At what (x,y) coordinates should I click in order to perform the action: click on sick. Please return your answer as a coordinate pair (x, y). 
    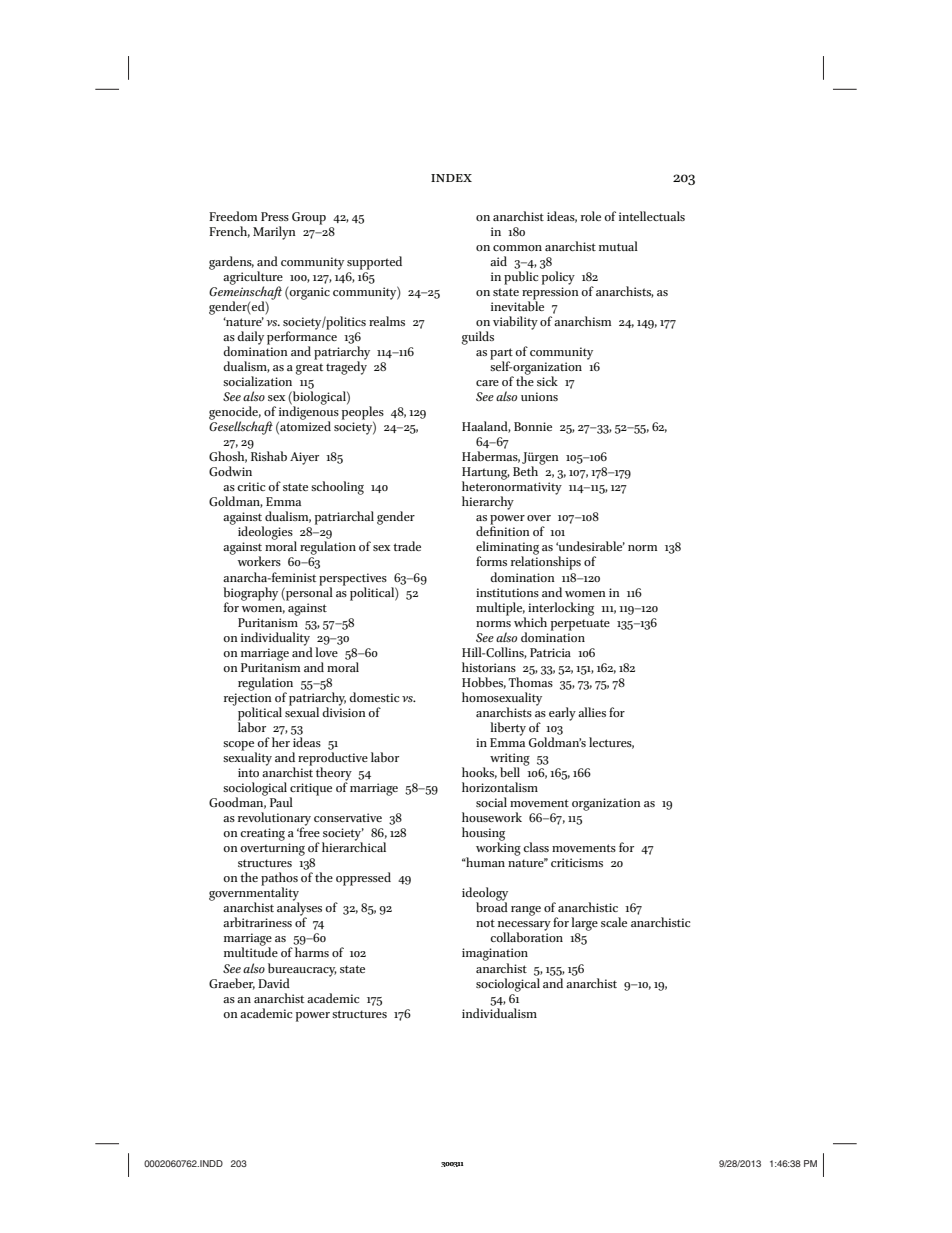
    Looking at the image, I should click on (547, 381).
